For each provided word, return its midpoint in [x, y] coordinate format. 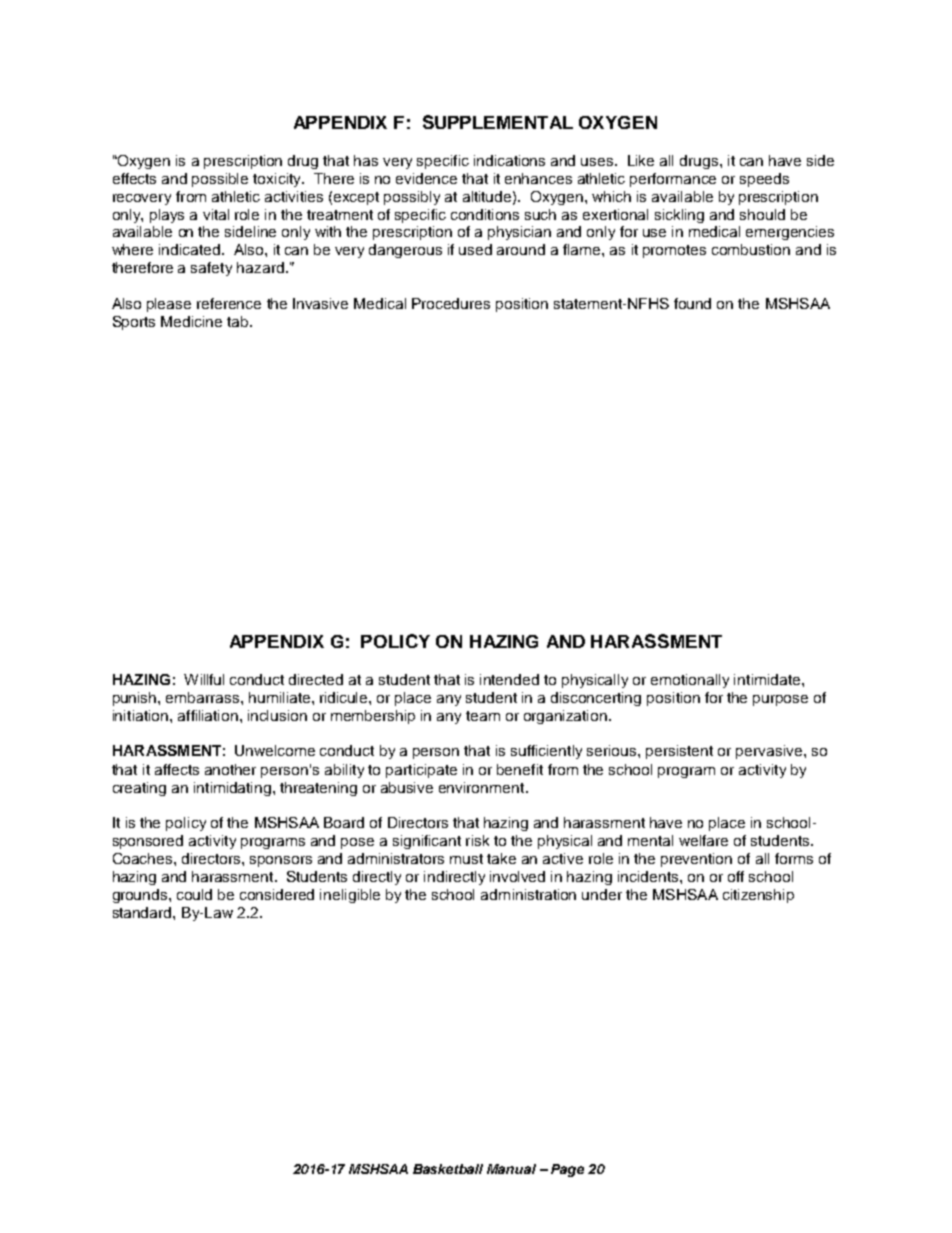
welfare [703, 840]
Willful [204, 679]
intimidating [232, 789]
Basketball [448, 1169]
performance [673, 180]
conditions [485, 214]
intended [509, 679]
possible [220, 180]
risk [477, 840]
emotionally [690, 681]
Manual [511, 1169]
